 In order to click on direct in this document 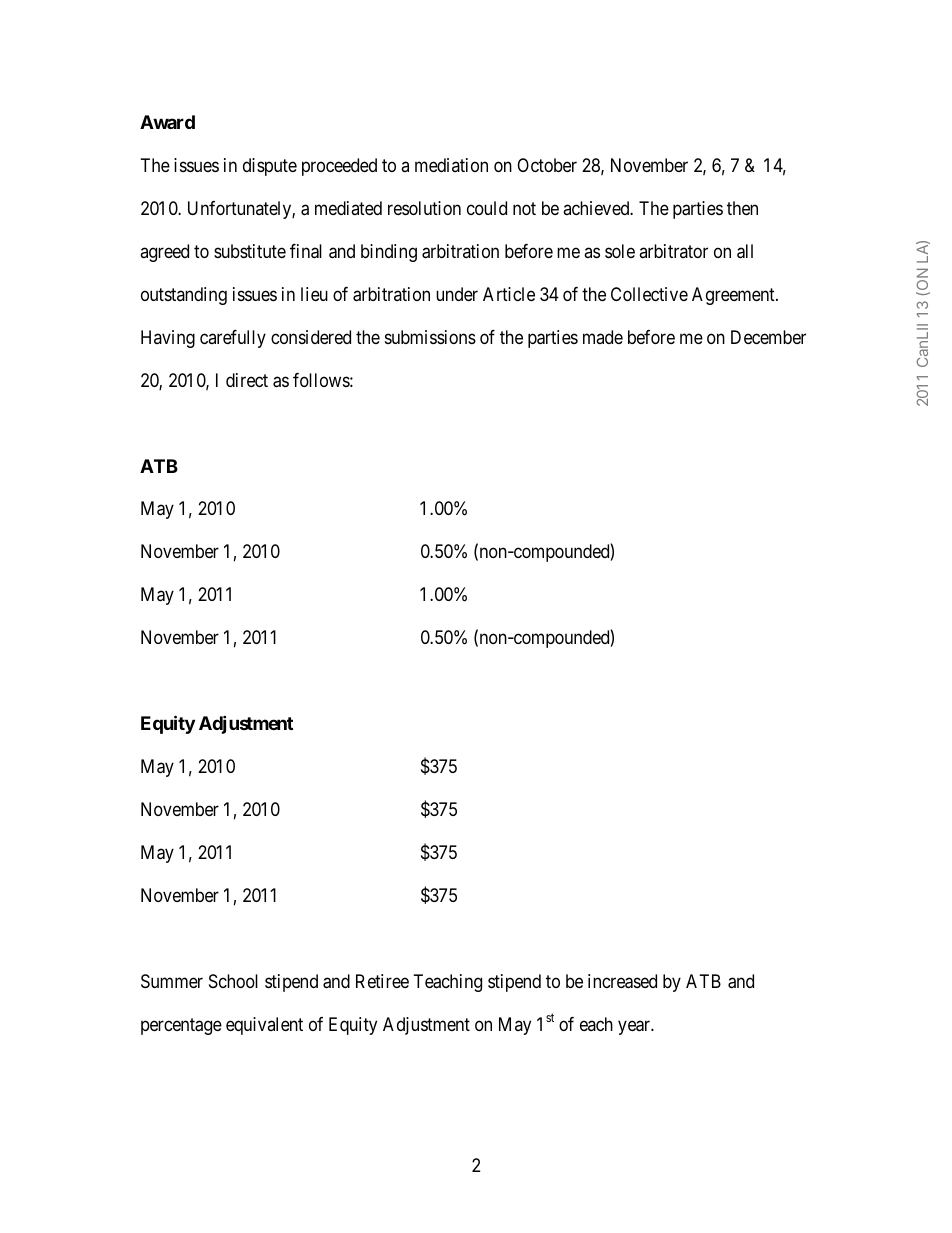, I will do `click(247, 380)`.
